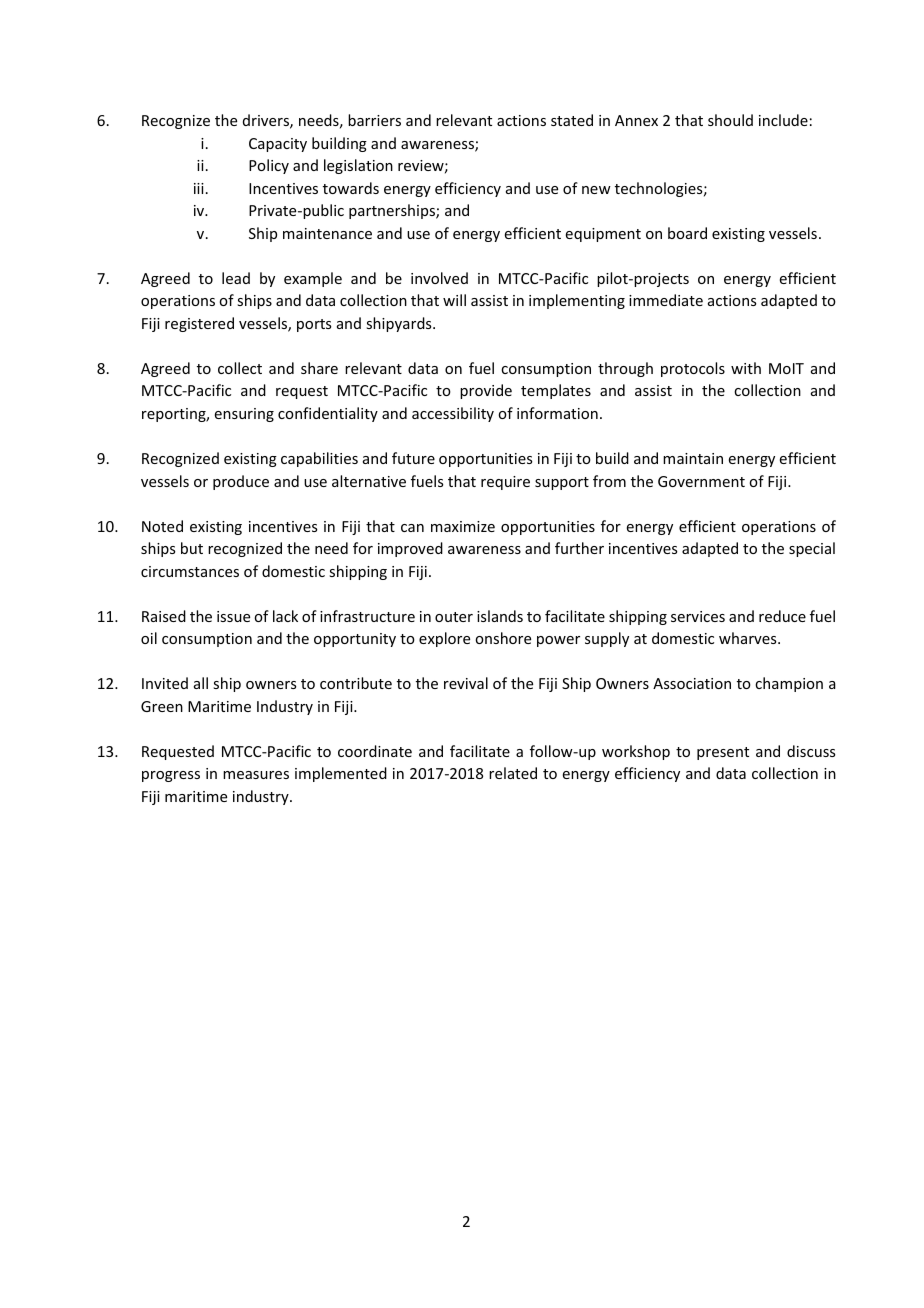 The width and height of the screenshot is (924, 1308). What do you see at coordinates (413, 458) in the screenshot?
I see `future` at bounding box center [413, 458].
